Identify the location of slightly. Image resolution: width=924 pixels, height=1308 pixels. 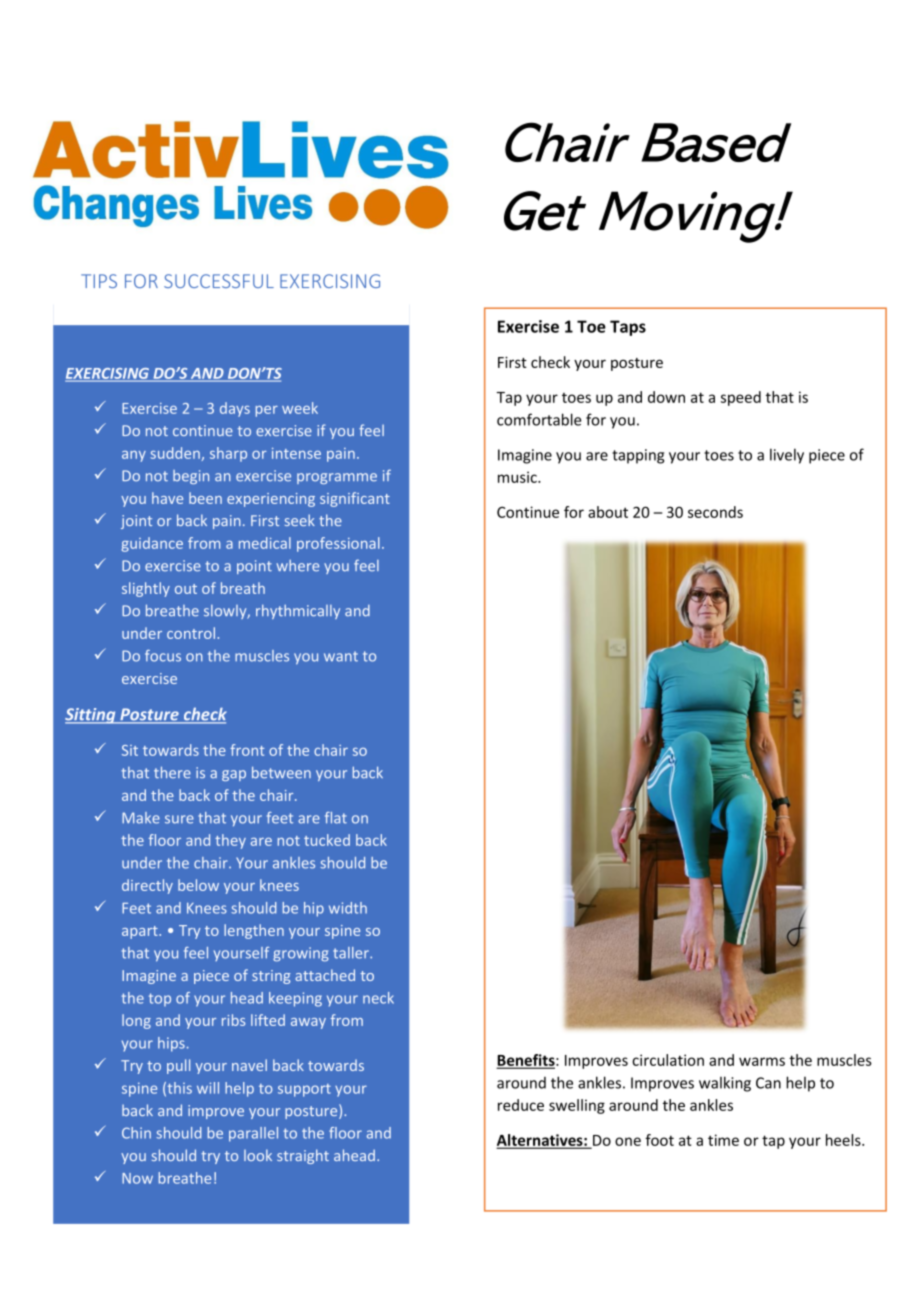
(146, 589).
